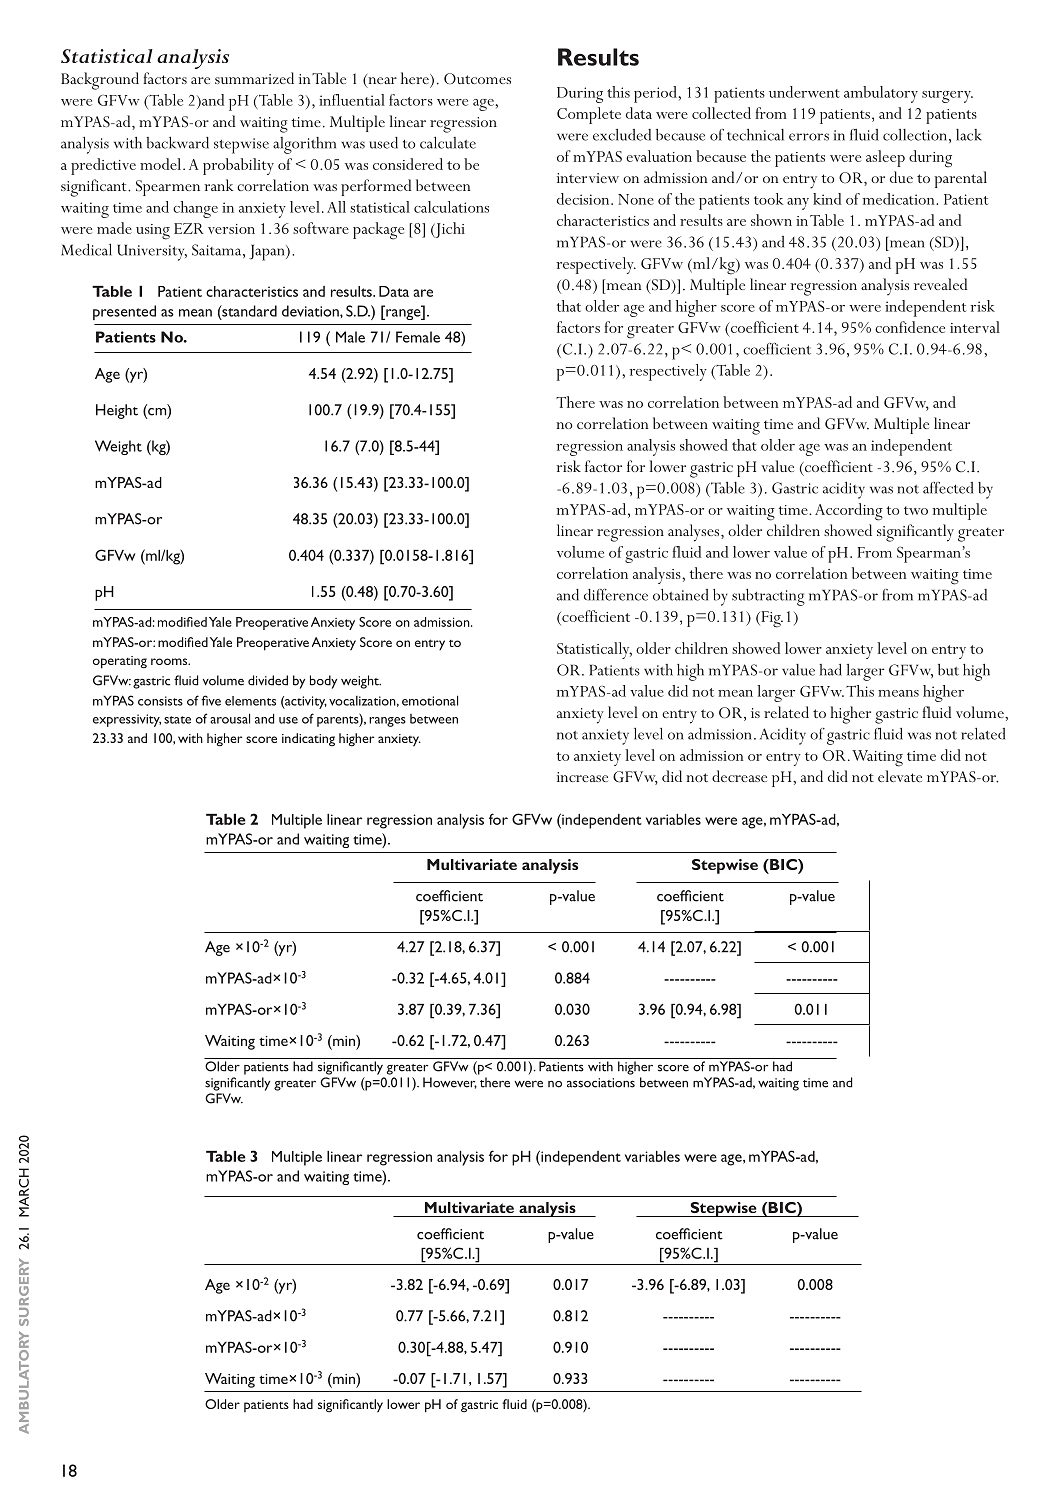  I want to click on presented, so click(124, 312).
